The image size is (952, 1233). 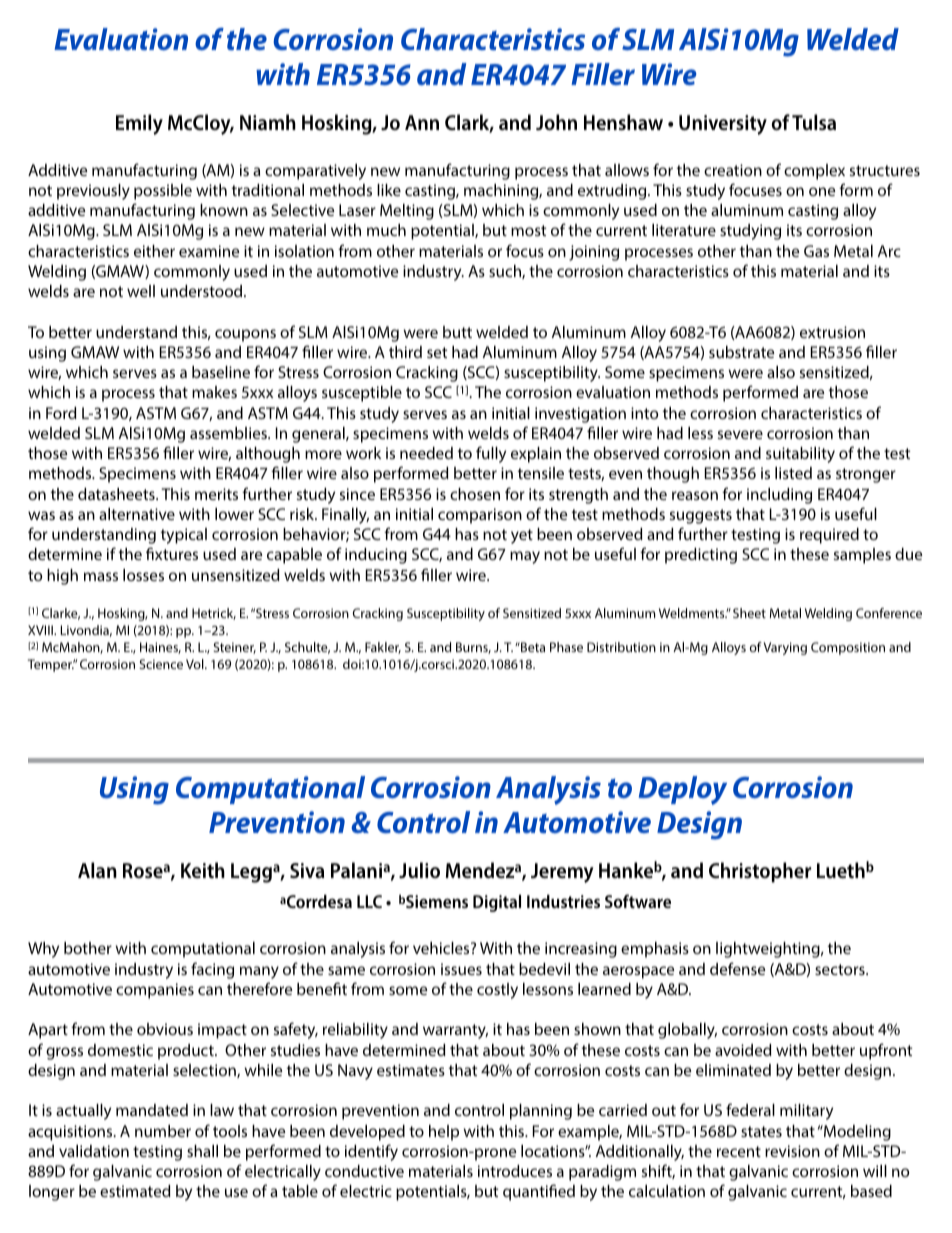 I want to click on Varying, so click(x=785, y=648).
